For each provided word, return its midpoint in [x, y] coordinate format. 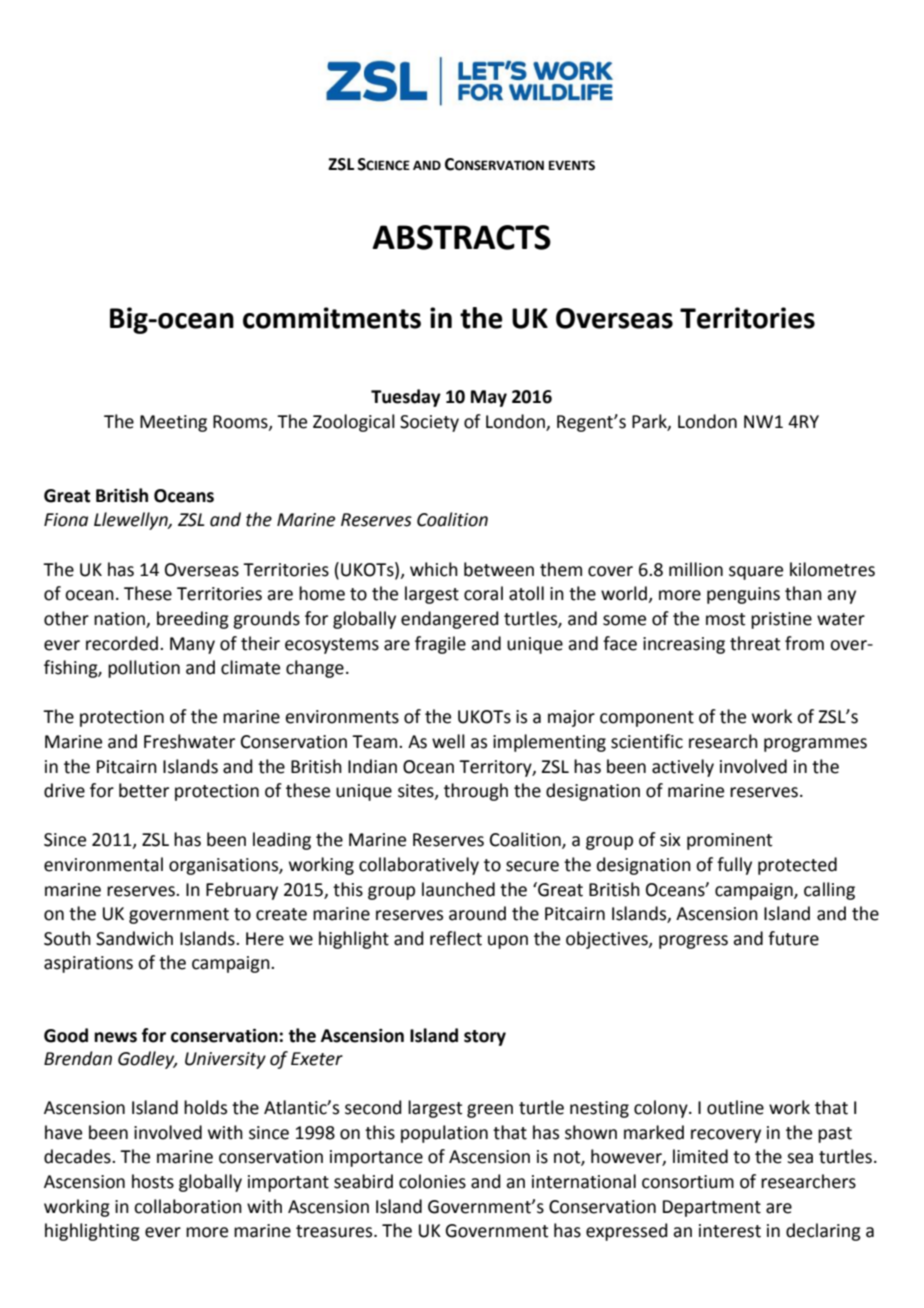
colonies [432, 1181]
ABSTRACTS [461, 237]
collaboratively [419, 866]
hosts [153, 1181]
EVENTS [572, 165]
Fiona [66, 520]
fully [734, 866]
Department [712, 1208]
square [756, 573]
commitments [332, 318]
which [434, 569]
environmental [103, 864]
